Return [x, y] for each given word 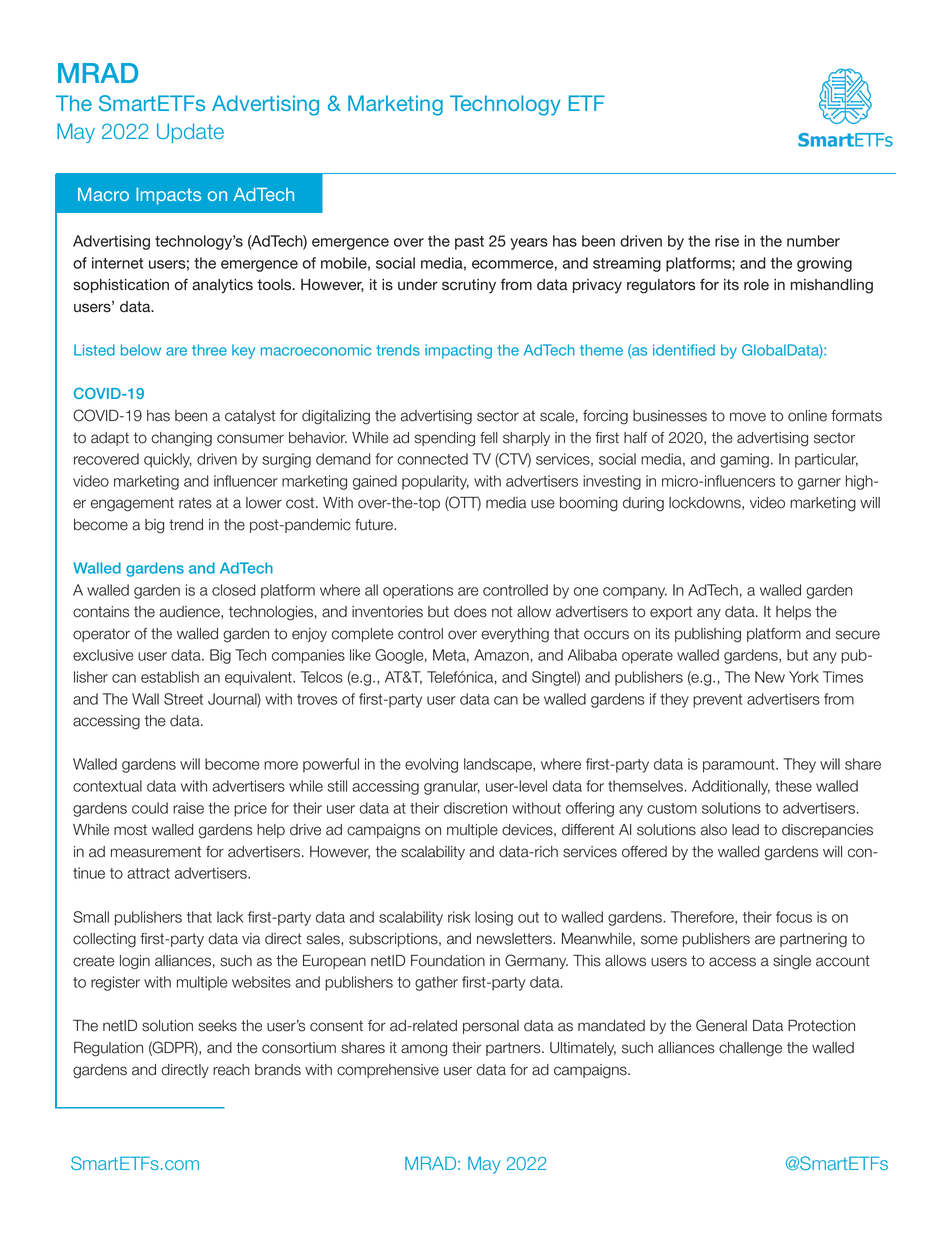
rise [727, 241]
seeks [217, 1026]
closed [233, 590]
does [470, 612]
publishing [708, 635]
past [469, 243]
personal [491, 1027]
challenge [750, 1049]
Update [190, 133]
